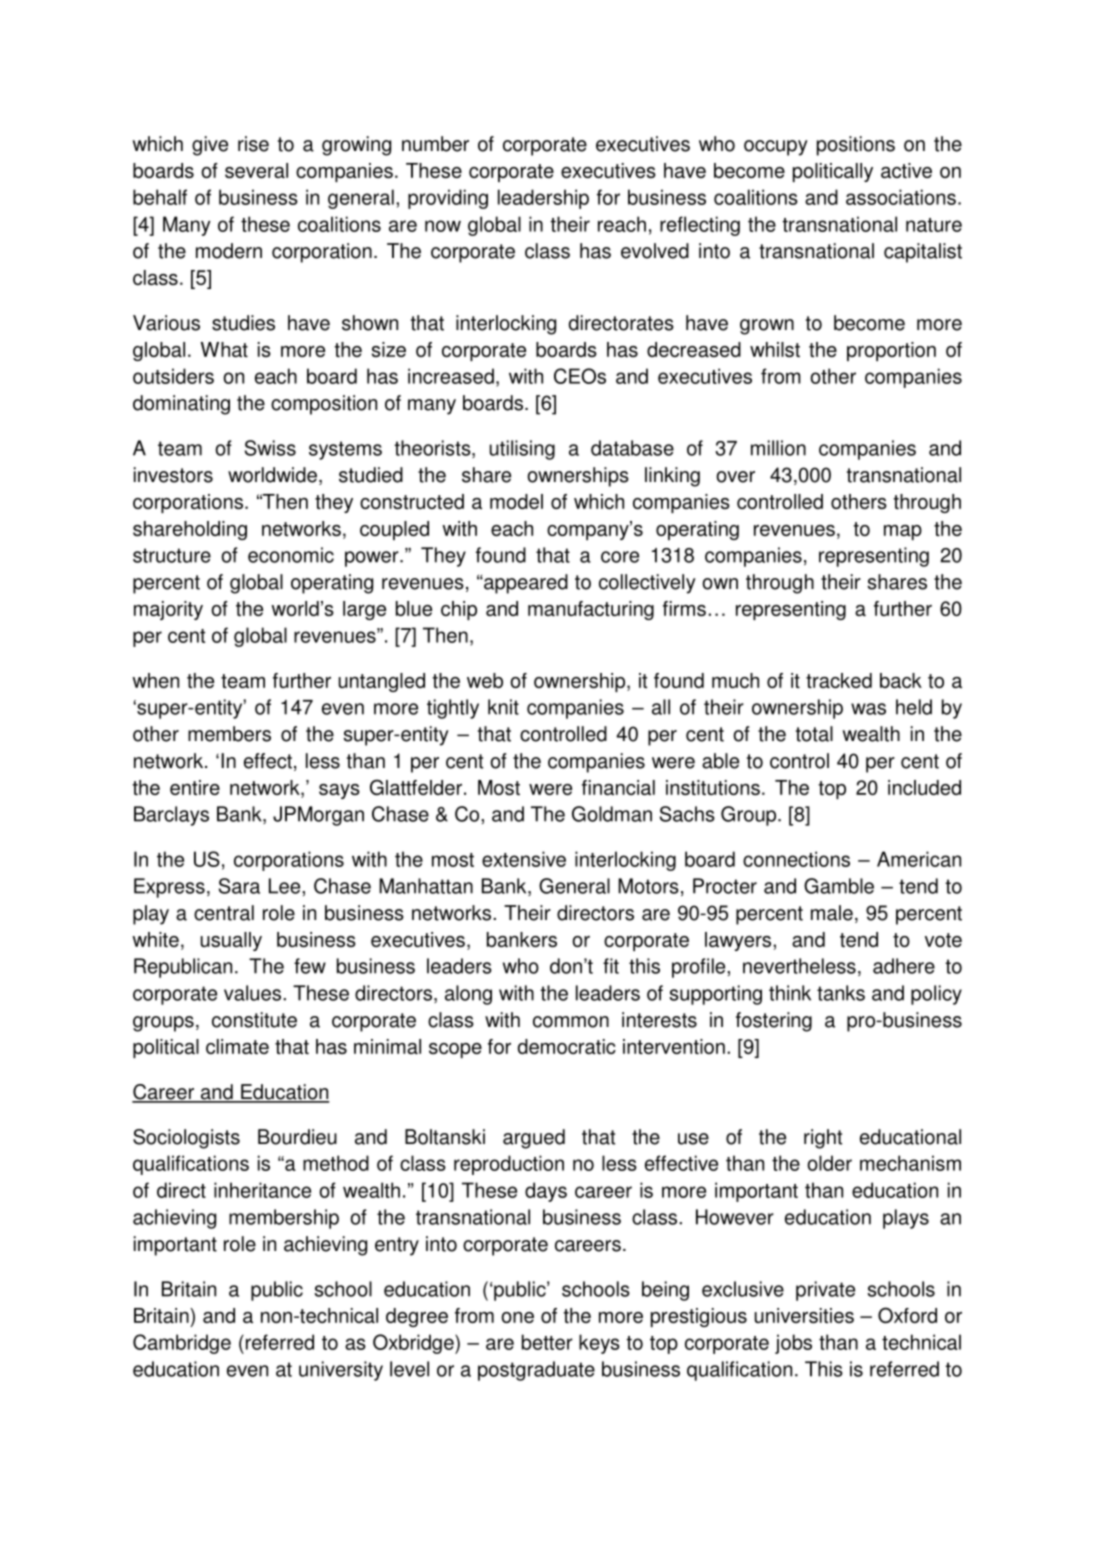  Describe the element at coordinates (618, 787) in the page. I see `financial` at that location.
